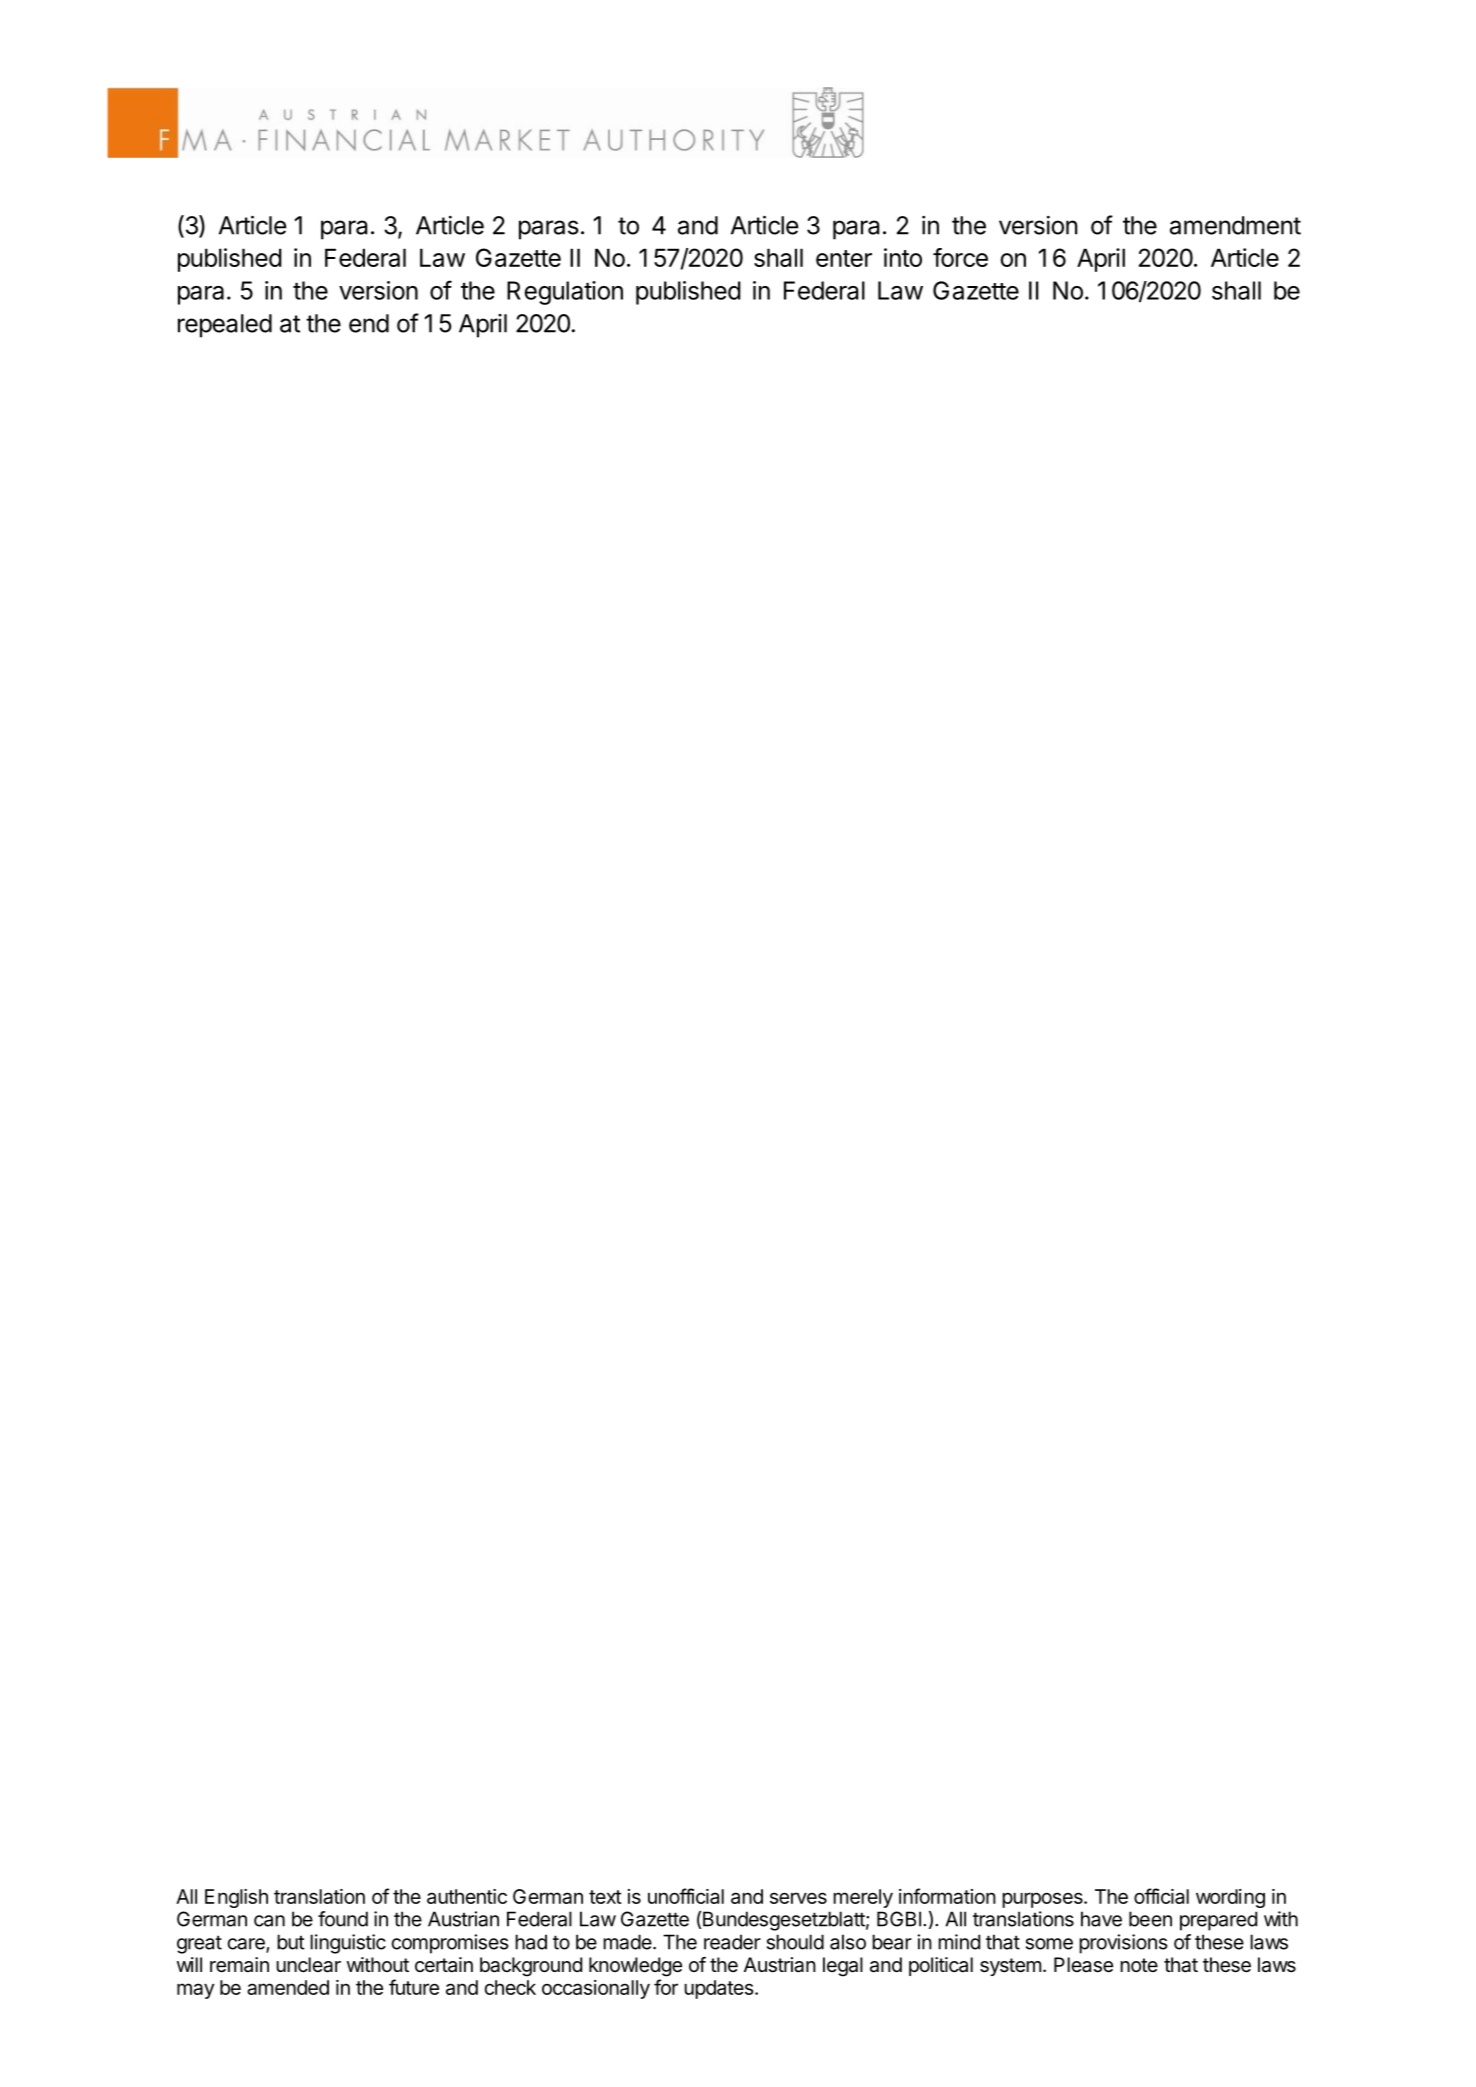  What do you see at coordinates (1043, 1900) in the screenshot?
I see `purposes` at bounding box center [1043, 1900].
